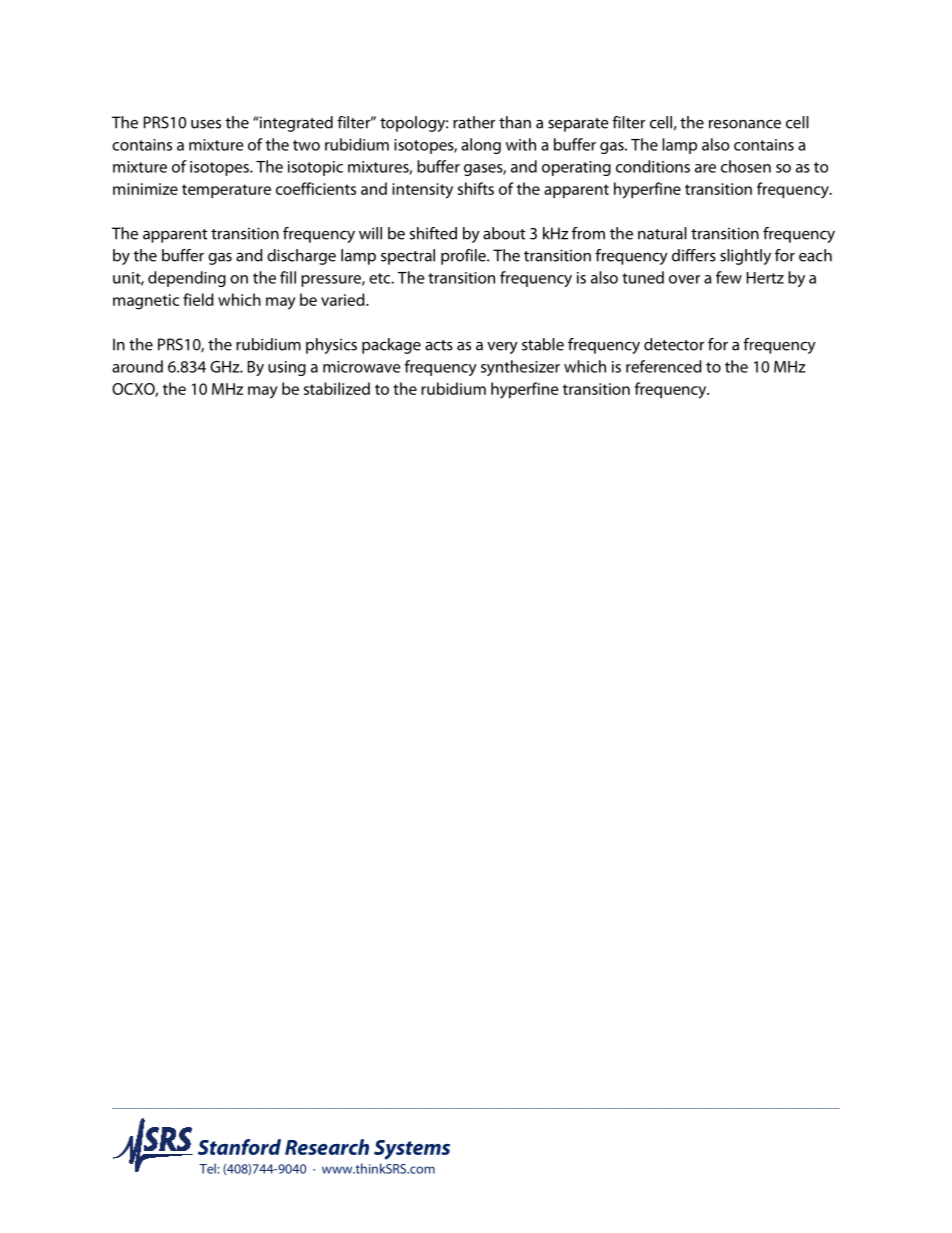  I want to click on chosen, so click(746, 166).
